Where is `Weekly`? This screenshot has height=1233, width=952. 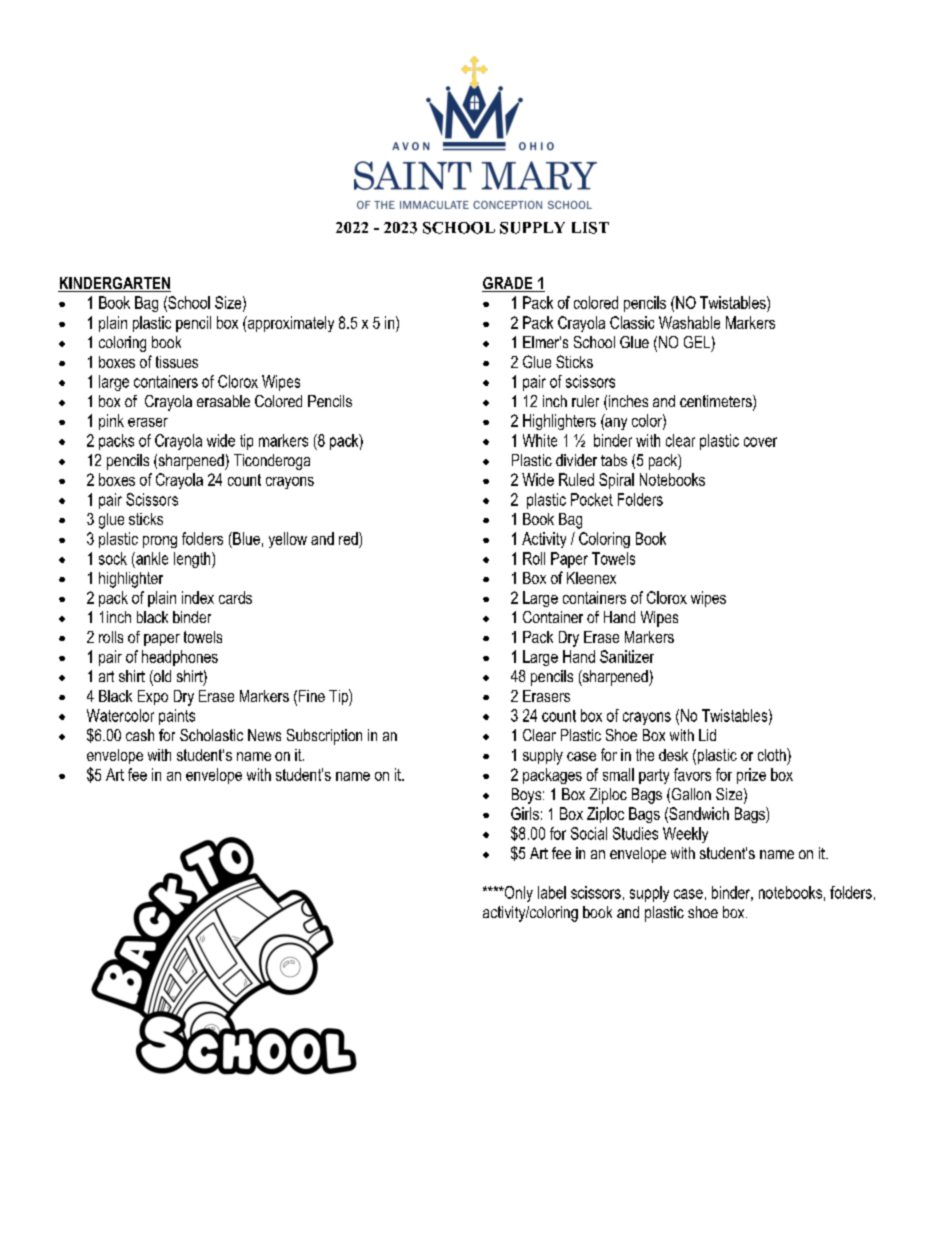 Weekly is located at coordinates (685, 835).
